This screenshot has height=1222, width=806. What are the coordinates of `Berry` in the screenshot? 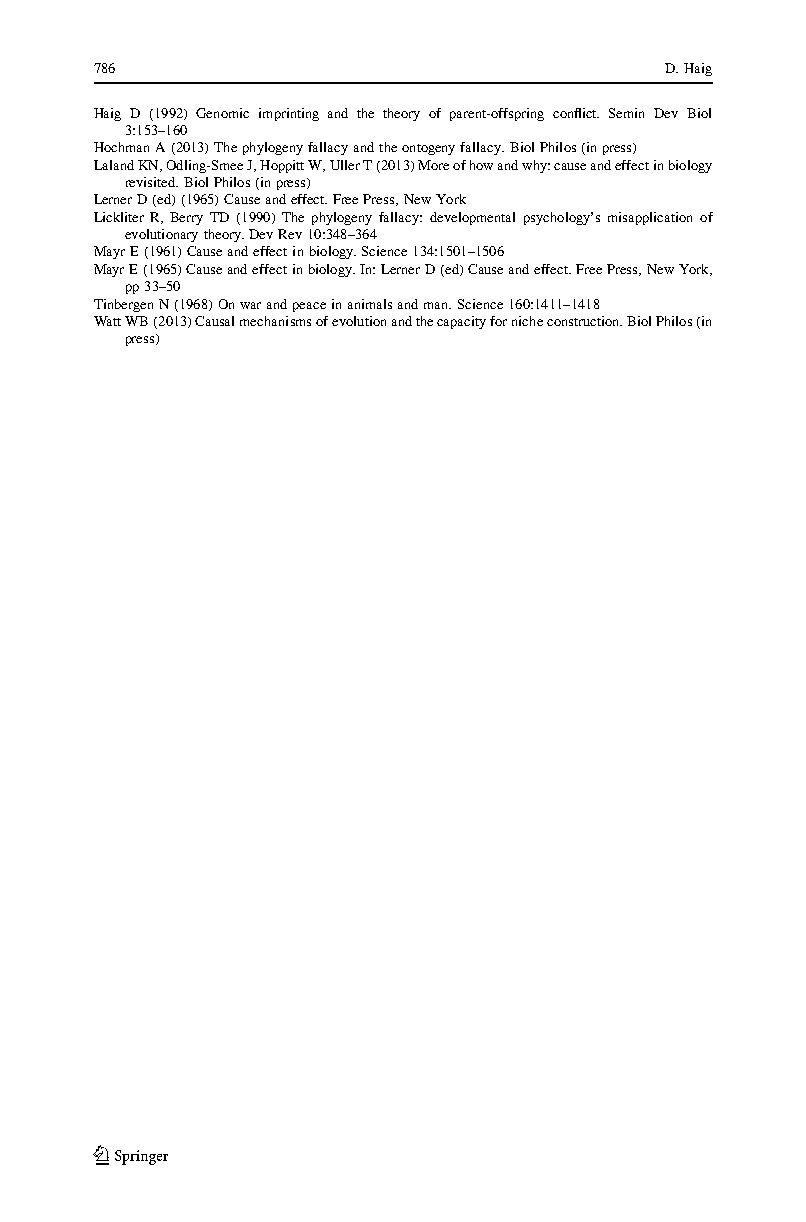 It's located at (186, 218).
